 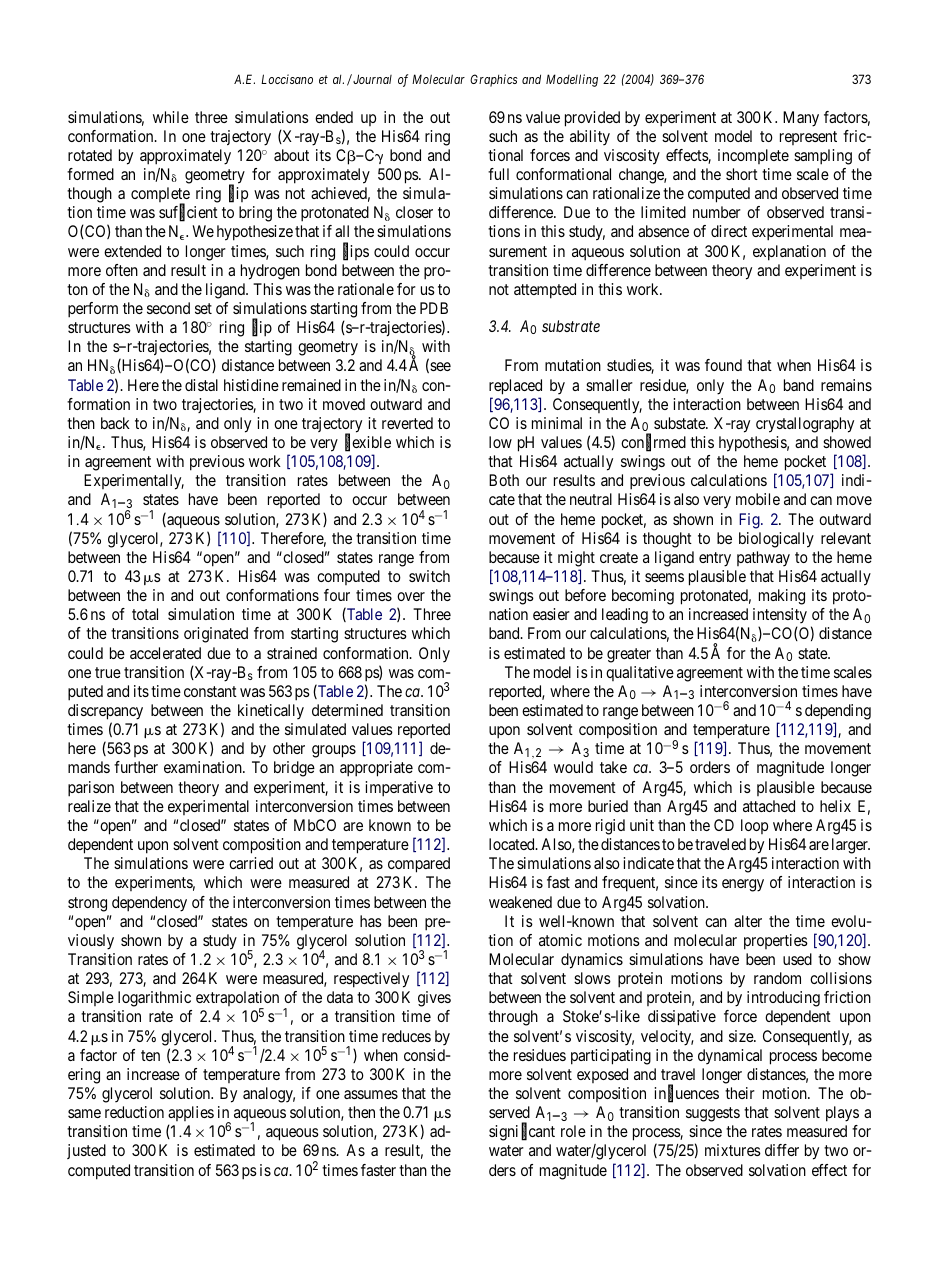 What do you see at coordinates (149, 904) in the image?
I see `dependency` at bounding box center [149, 904].
